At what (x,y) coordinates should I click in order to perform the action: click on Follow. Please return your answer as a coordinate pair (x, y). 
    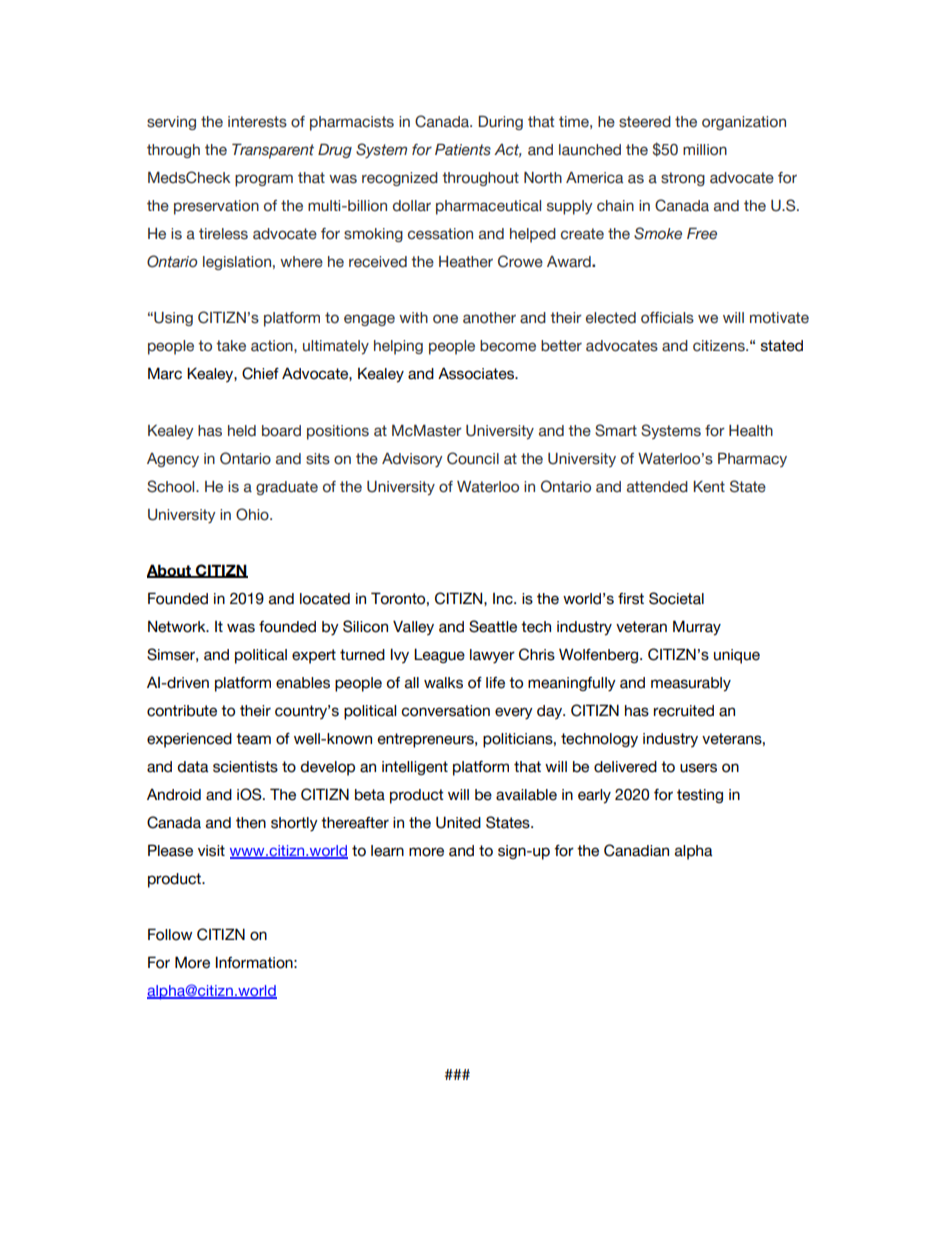
    Looking at the image, I should click on (170, 934).
